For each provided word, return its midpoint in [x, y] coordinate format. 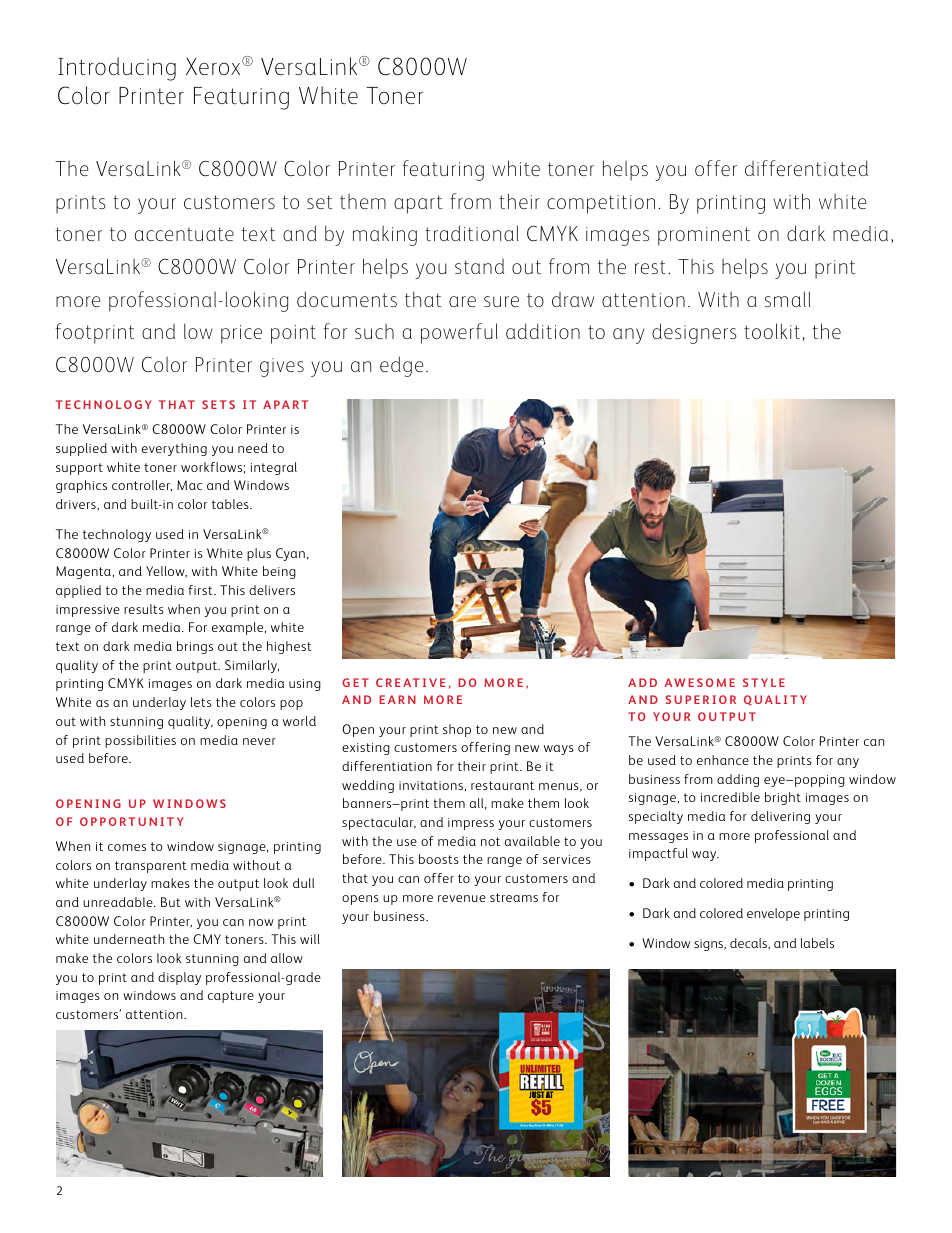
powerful [459, 333]
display [179, 978]
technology [117, 535]
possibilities [140, 741]
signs [710, 945]
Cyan [290, 554]
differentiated [806, 168]
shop [457, 730]
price [241, 334]
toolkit [772, 331]
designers [694, 333]
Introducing [117, 69]
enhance [723, 760]
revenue [462, 898]
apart [418, 204]
